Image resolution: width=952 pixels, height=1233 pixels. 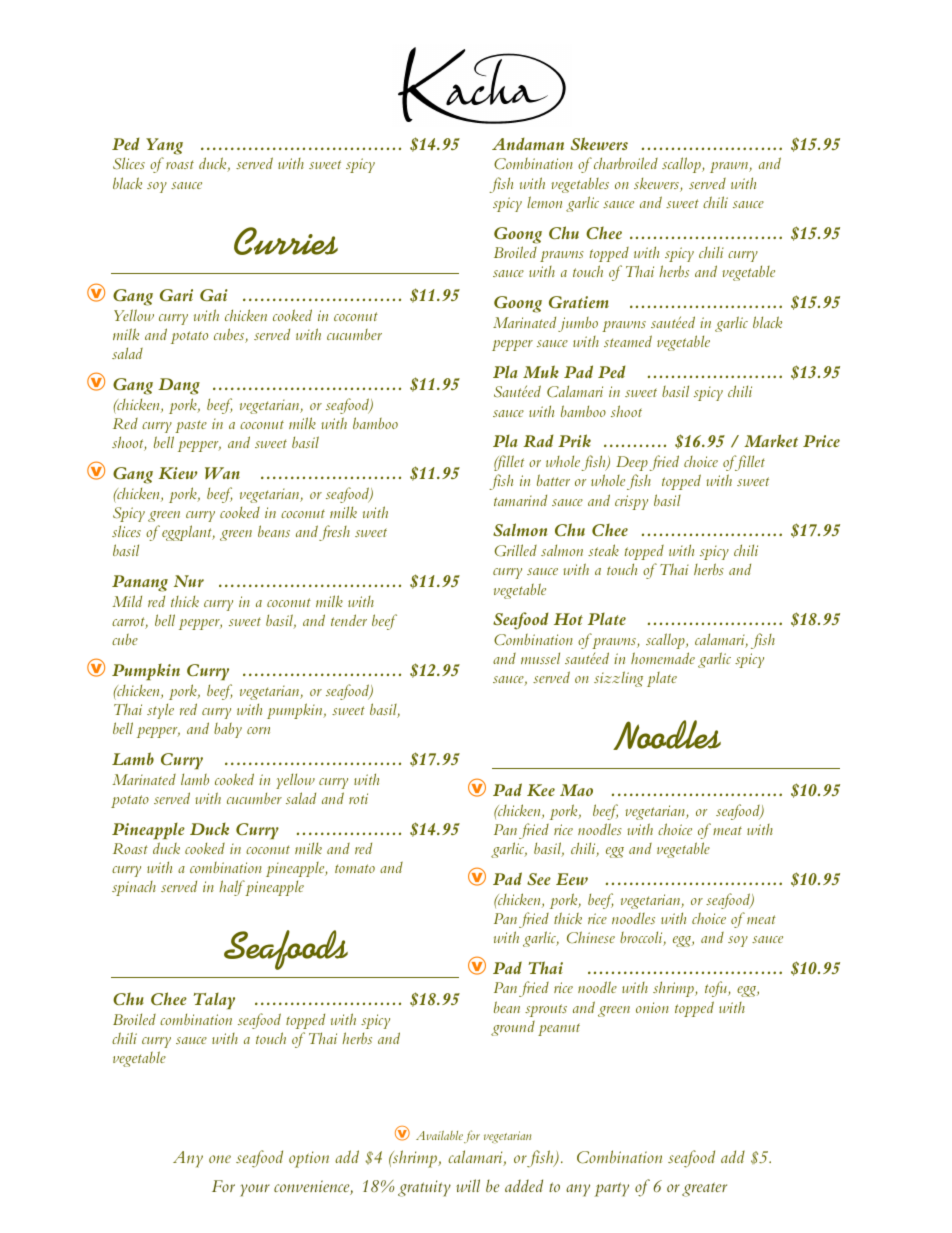 I want to click on one, so click(x=220, y=1159).
